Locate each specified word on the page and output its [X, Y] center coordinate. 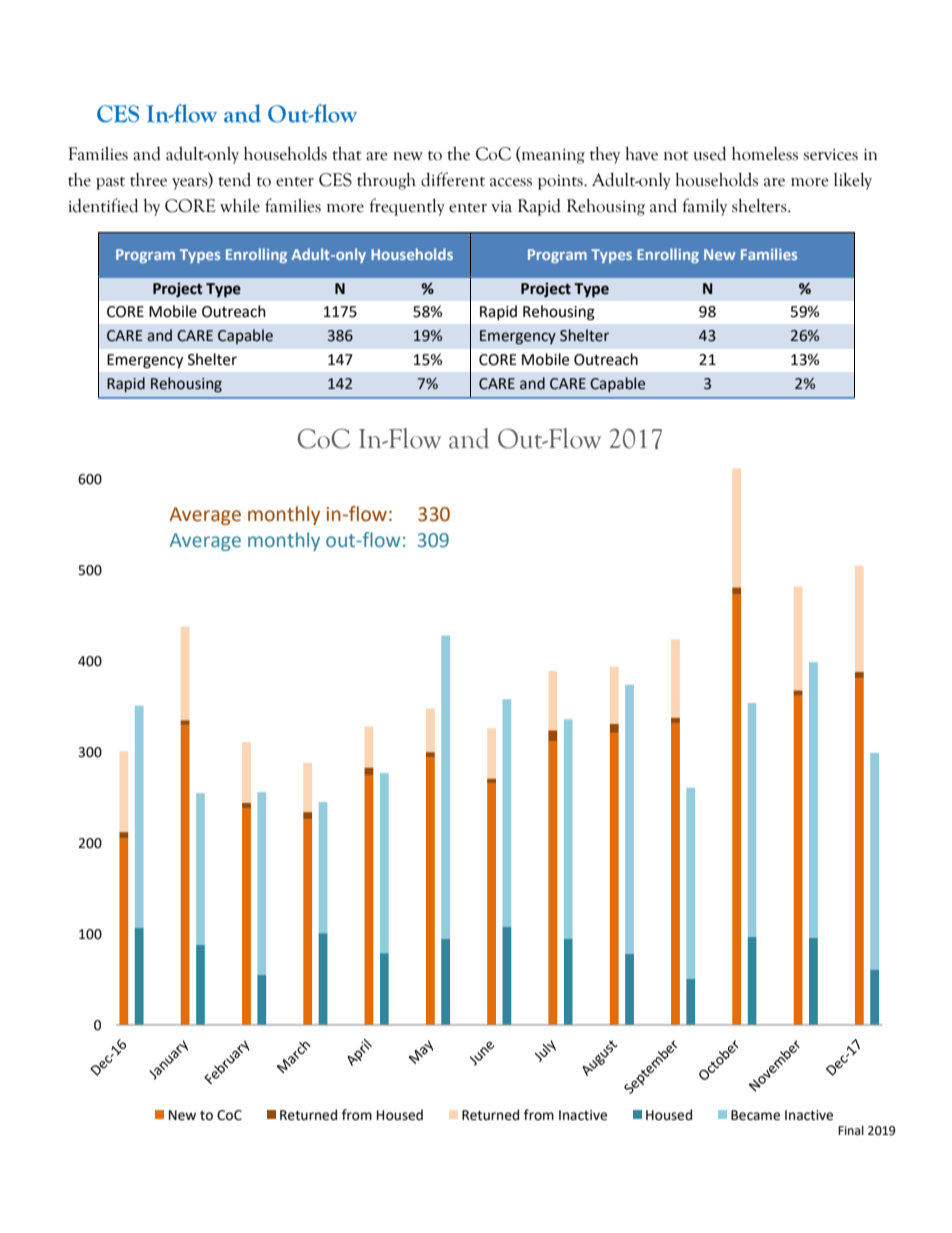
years [191, 184]
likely [853, 181]
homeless [765, 154]
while [240, 206]
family [704, 207]
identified [103, 205]
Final [851, 1130]
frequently [407, 207]
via [501, 207]
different [453, 179]
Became [755, 1115]
